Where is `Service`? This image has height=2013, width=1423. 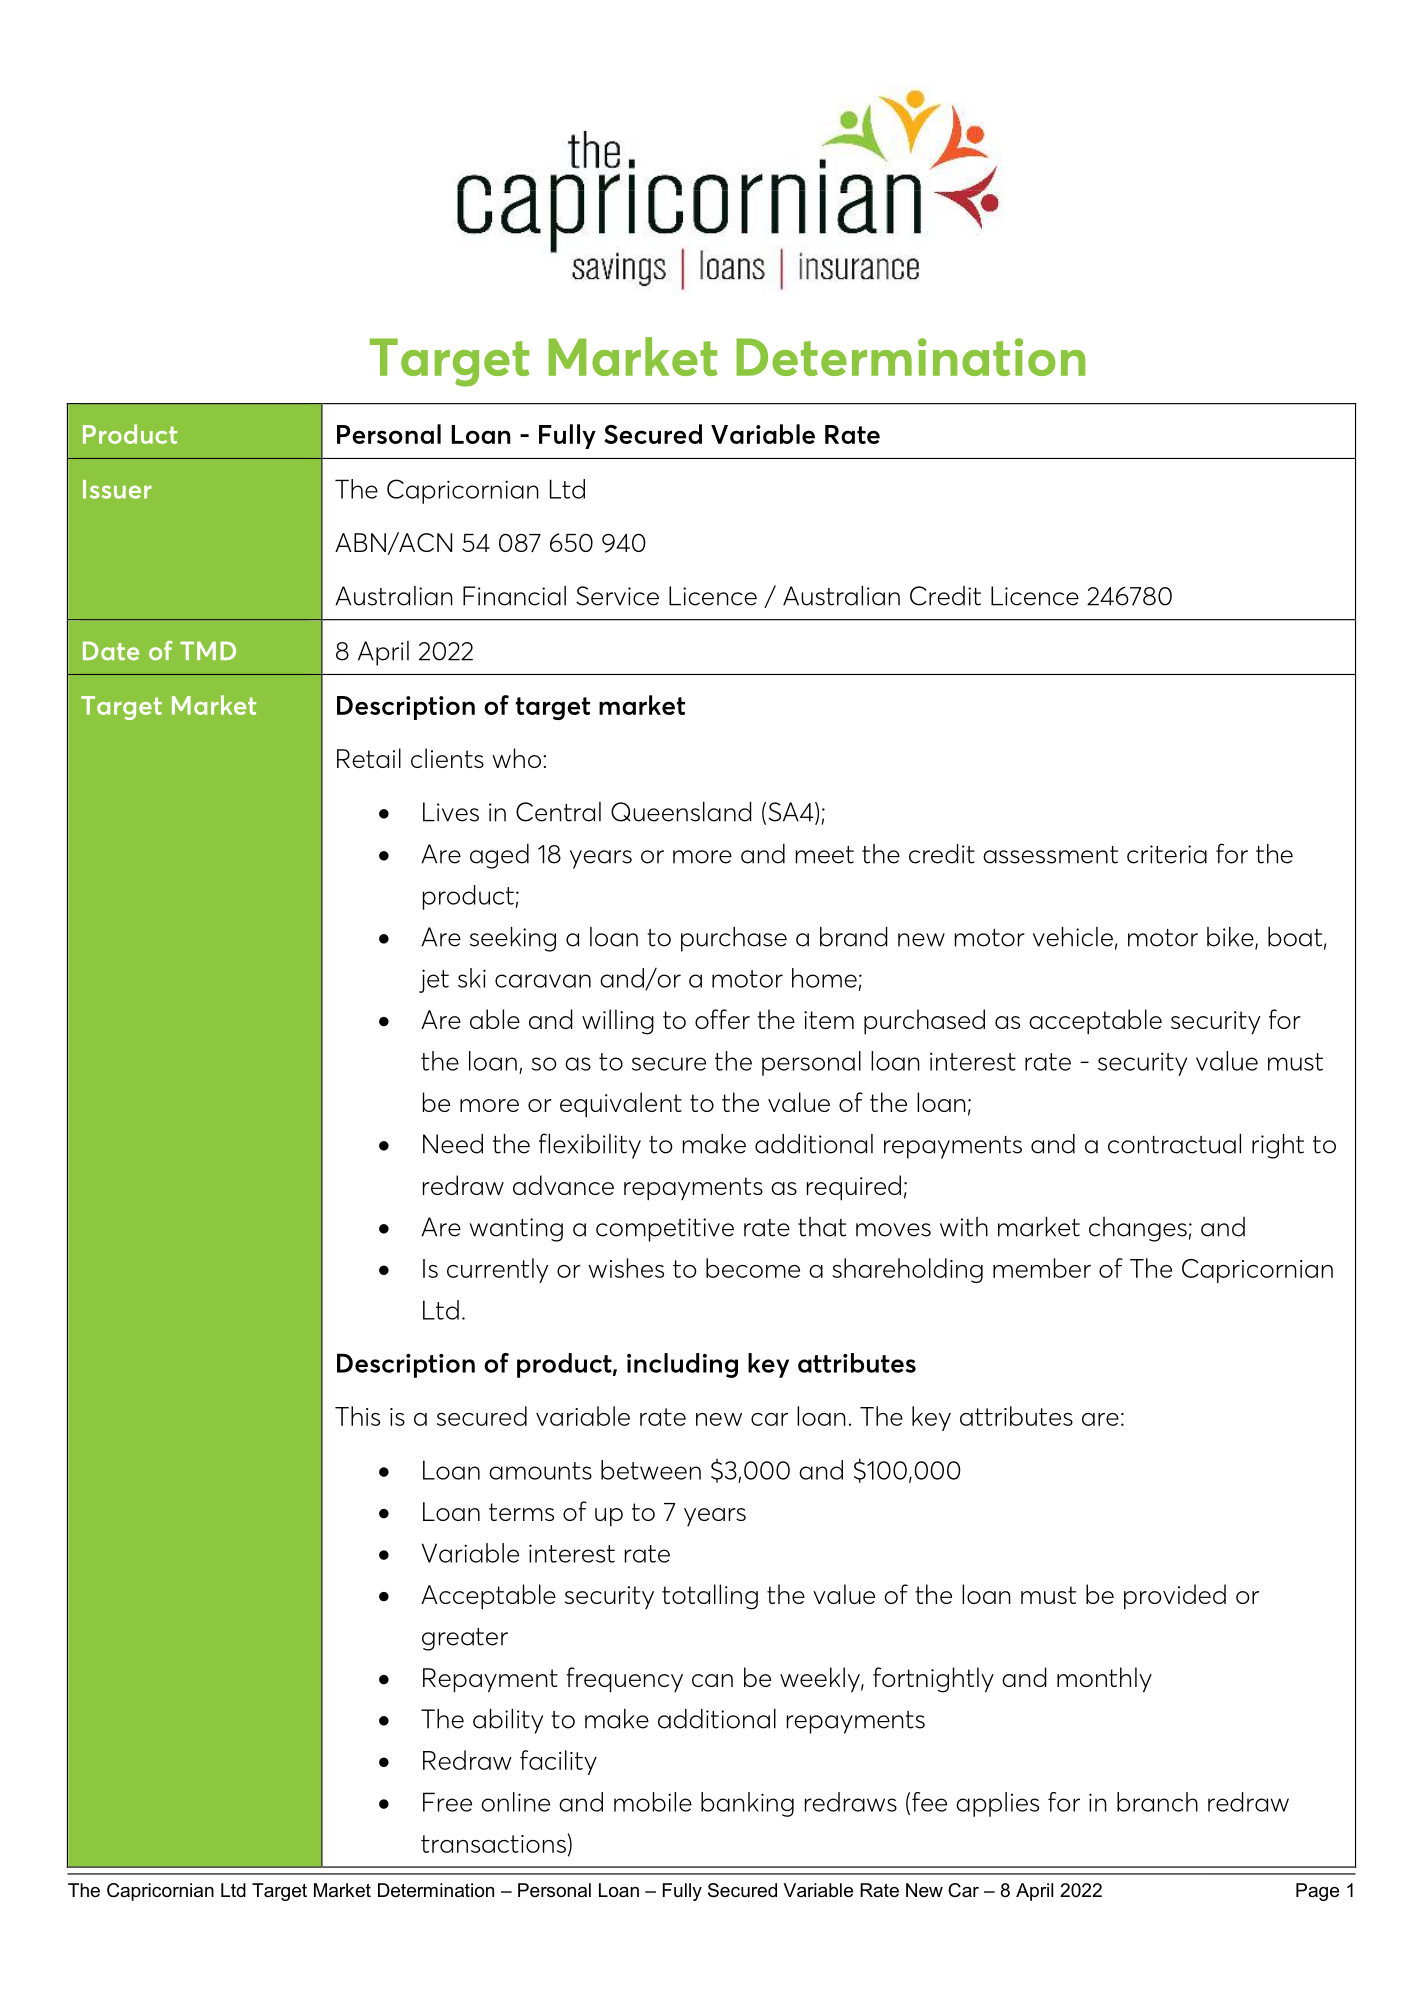
Service is located at coordinates (617, 596).
